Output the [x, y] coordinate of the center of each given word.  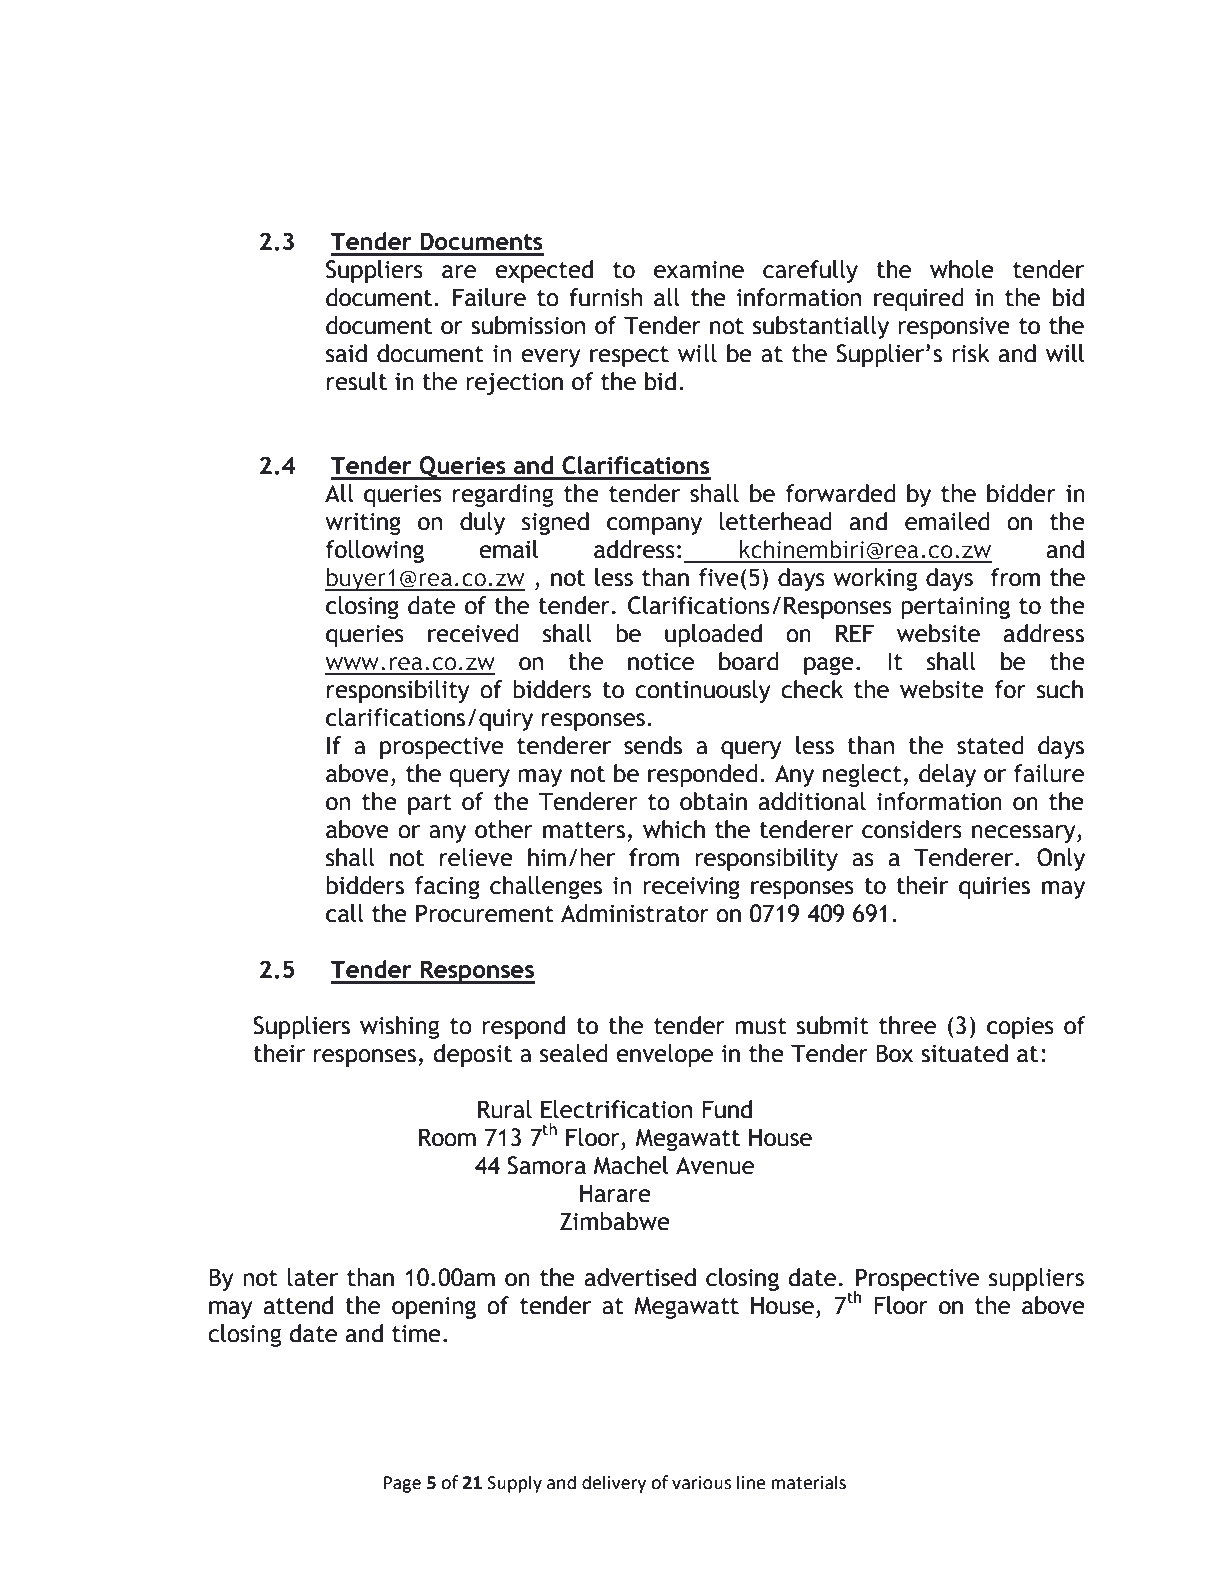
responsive [954, 328]
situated [964, 1053]
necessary [1025, 834]
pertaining [955, 608]
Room [447, 1137]
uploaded [713, 635]
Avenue [715, 1165]
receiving [691, 888]
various [701, 1483]
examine [699, 270]
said [346, 353]
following [375, 551]
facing [447, 887]
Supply [514, 1484]
